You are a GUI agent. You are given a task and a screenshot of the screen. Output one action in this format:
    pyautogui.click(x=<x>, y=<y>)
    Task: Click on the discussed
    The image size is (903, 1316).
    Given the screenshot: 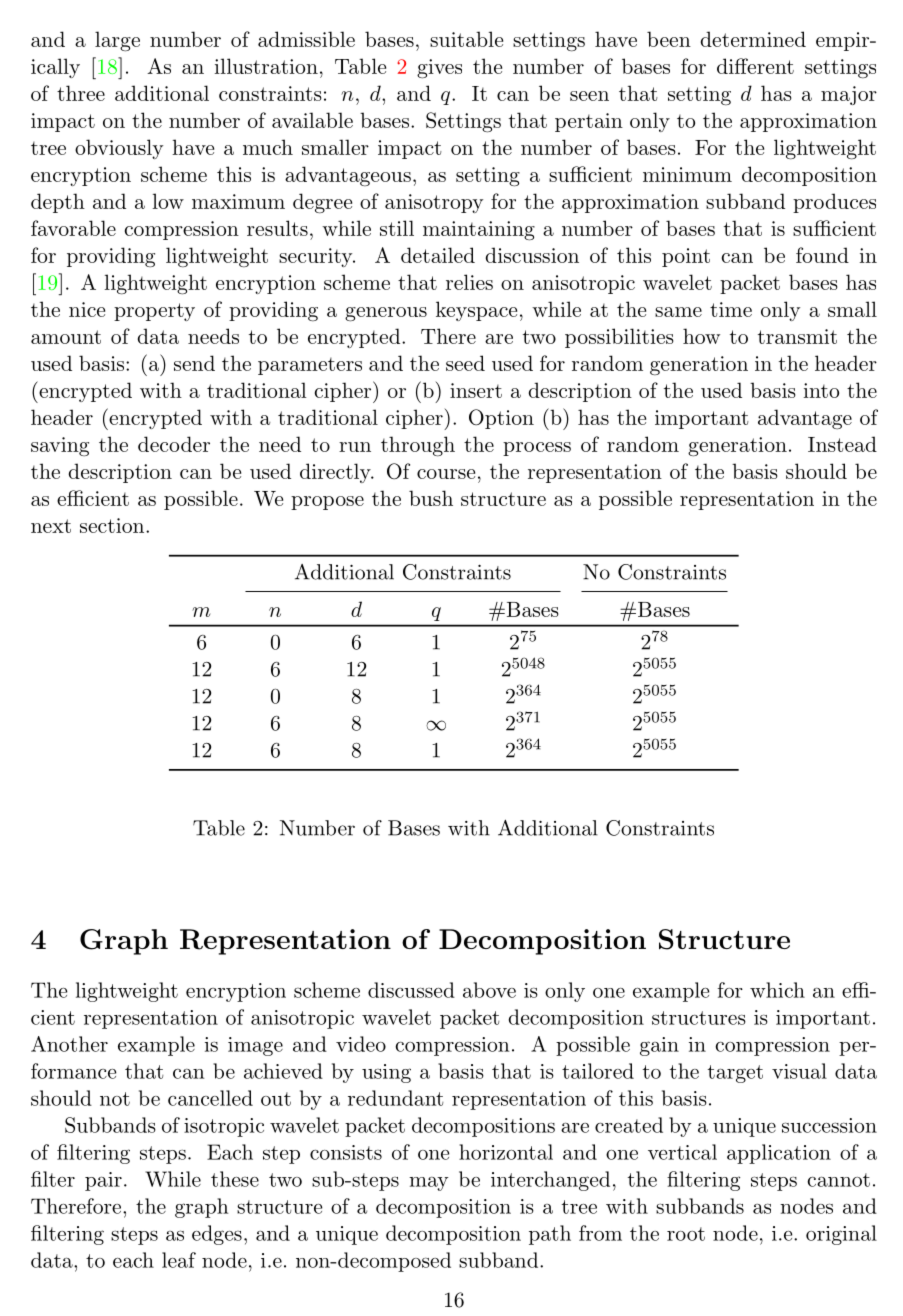 What is the action you would take?
    pyautogui.click(x=411, y=990)
